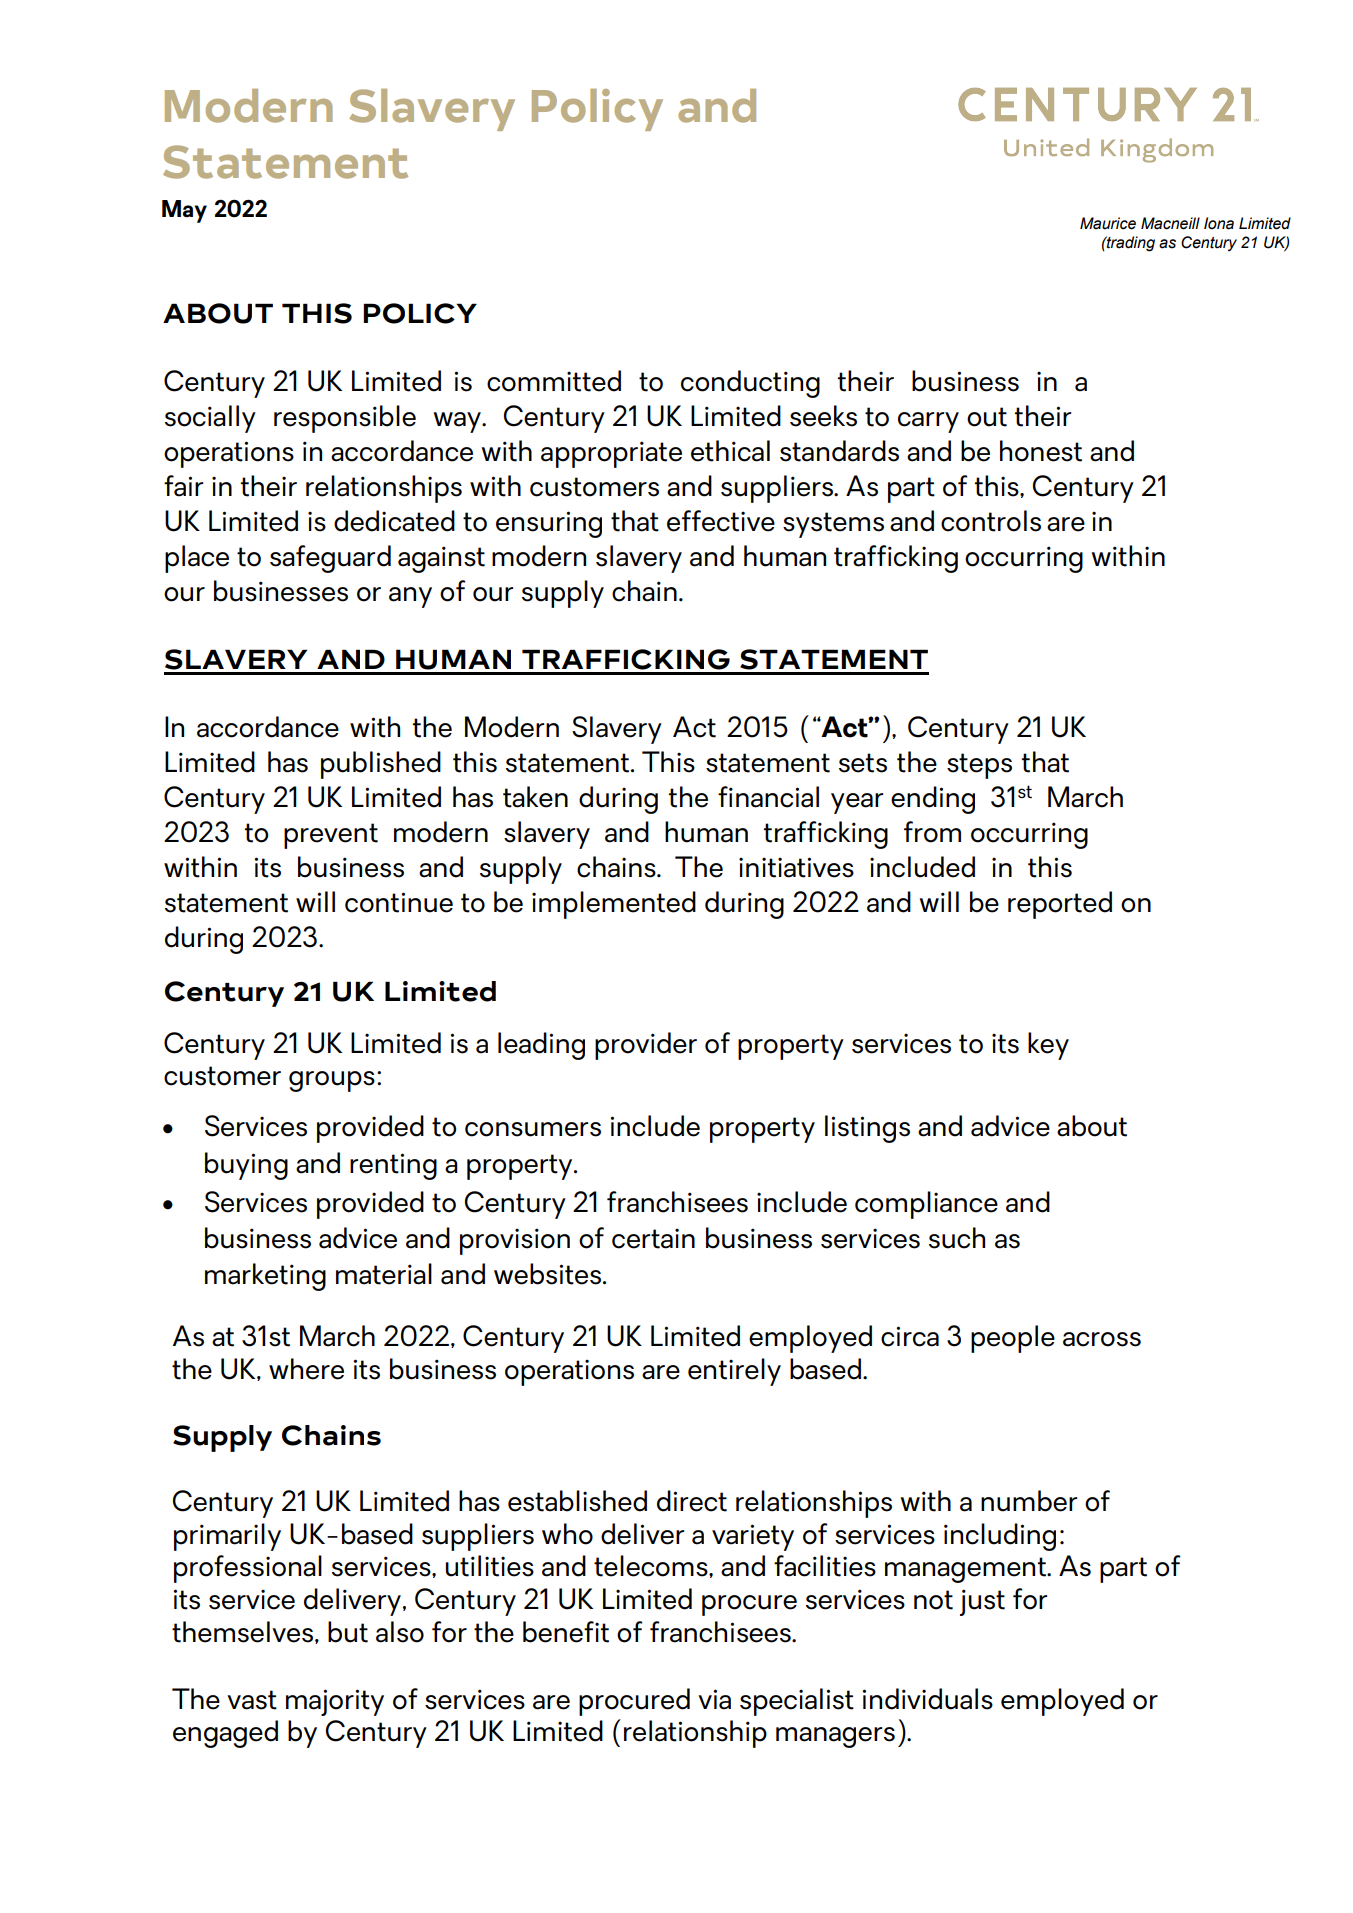  Describe the element at coordinates (750, 384) in the screenshot. I see `conducting` at that location.
